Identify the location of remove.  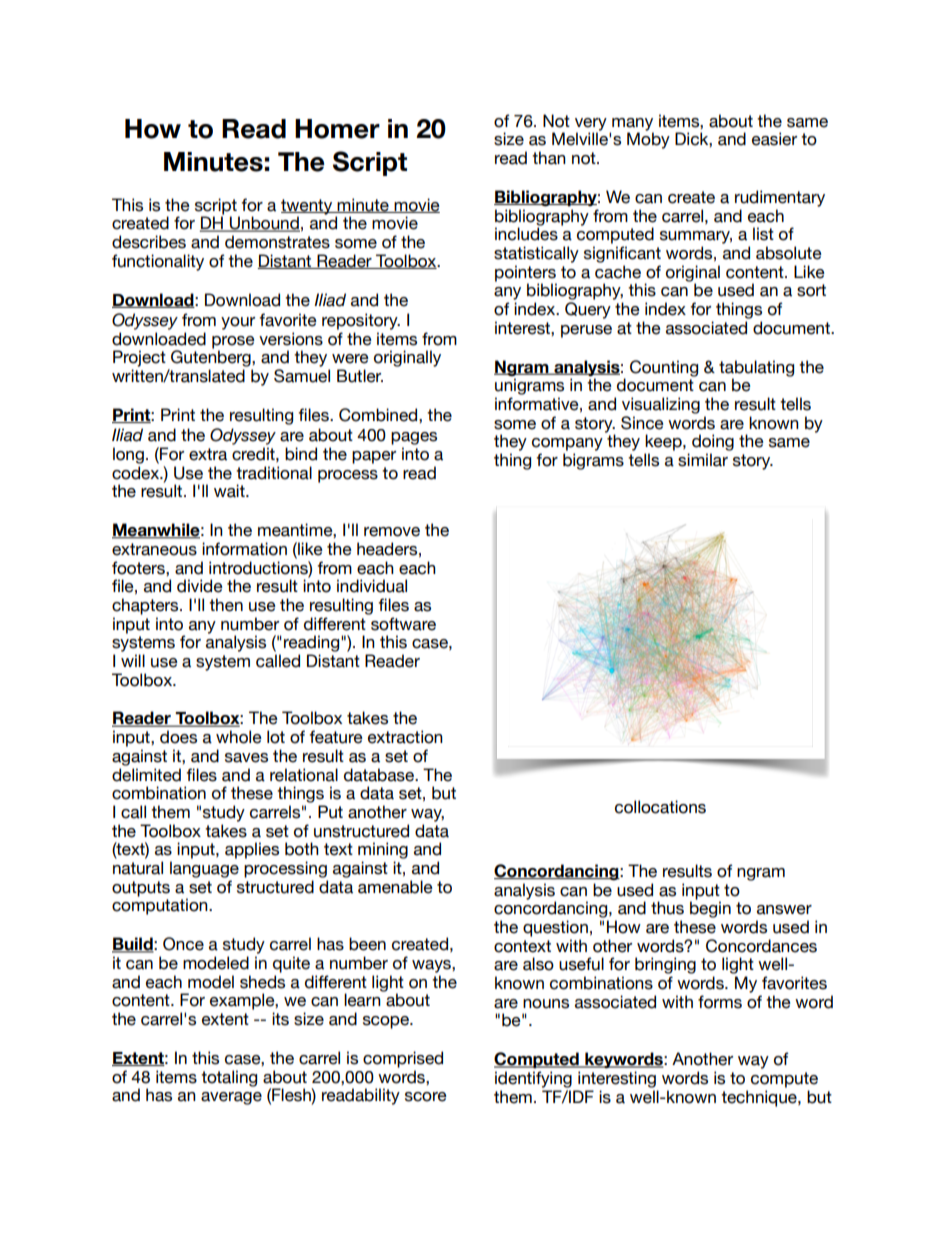
(392, 532).
